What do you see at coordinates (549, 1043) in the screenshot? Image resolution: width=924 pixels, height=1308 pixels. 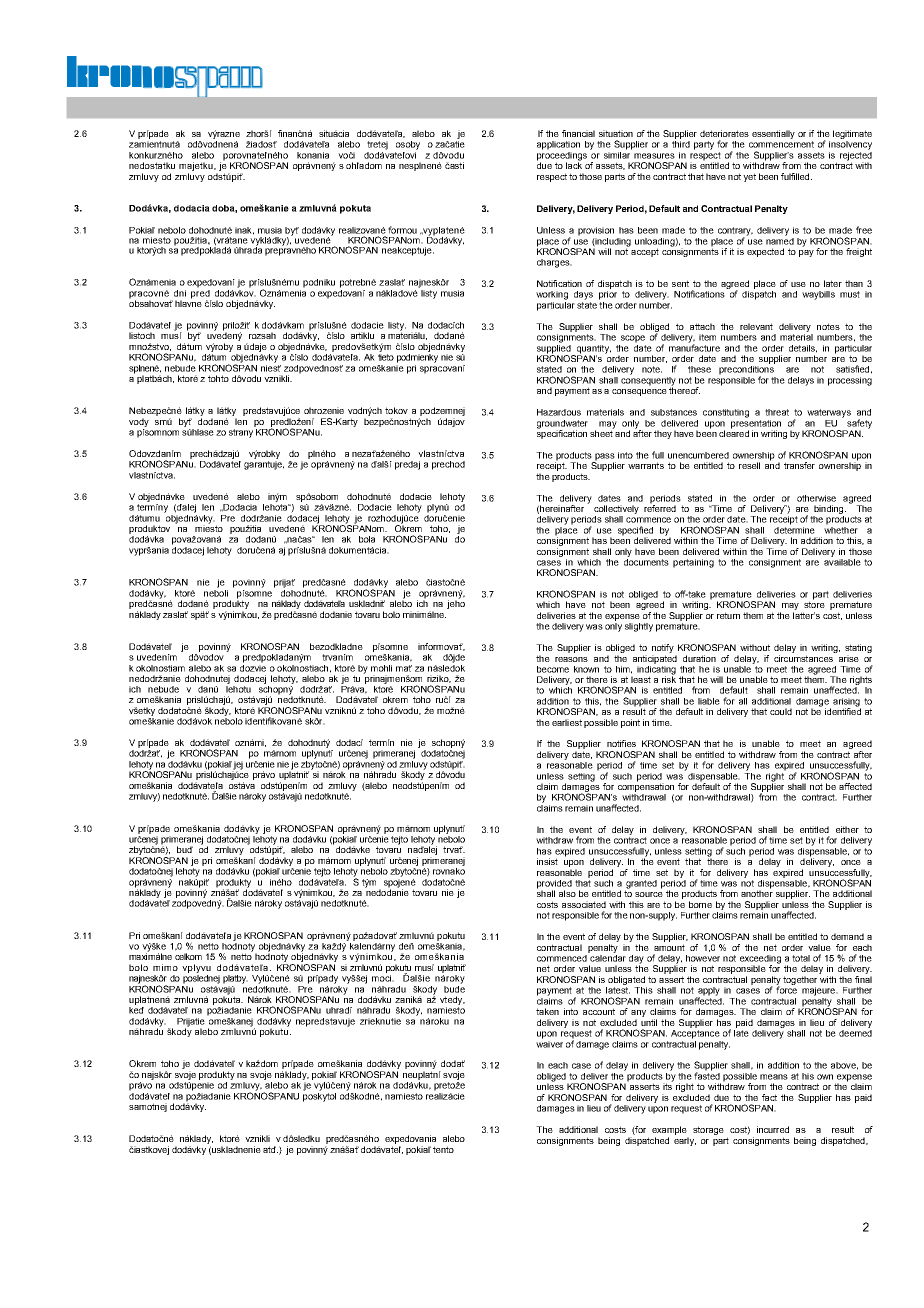 I see `waiver` at bounding box center [549, 1043].
